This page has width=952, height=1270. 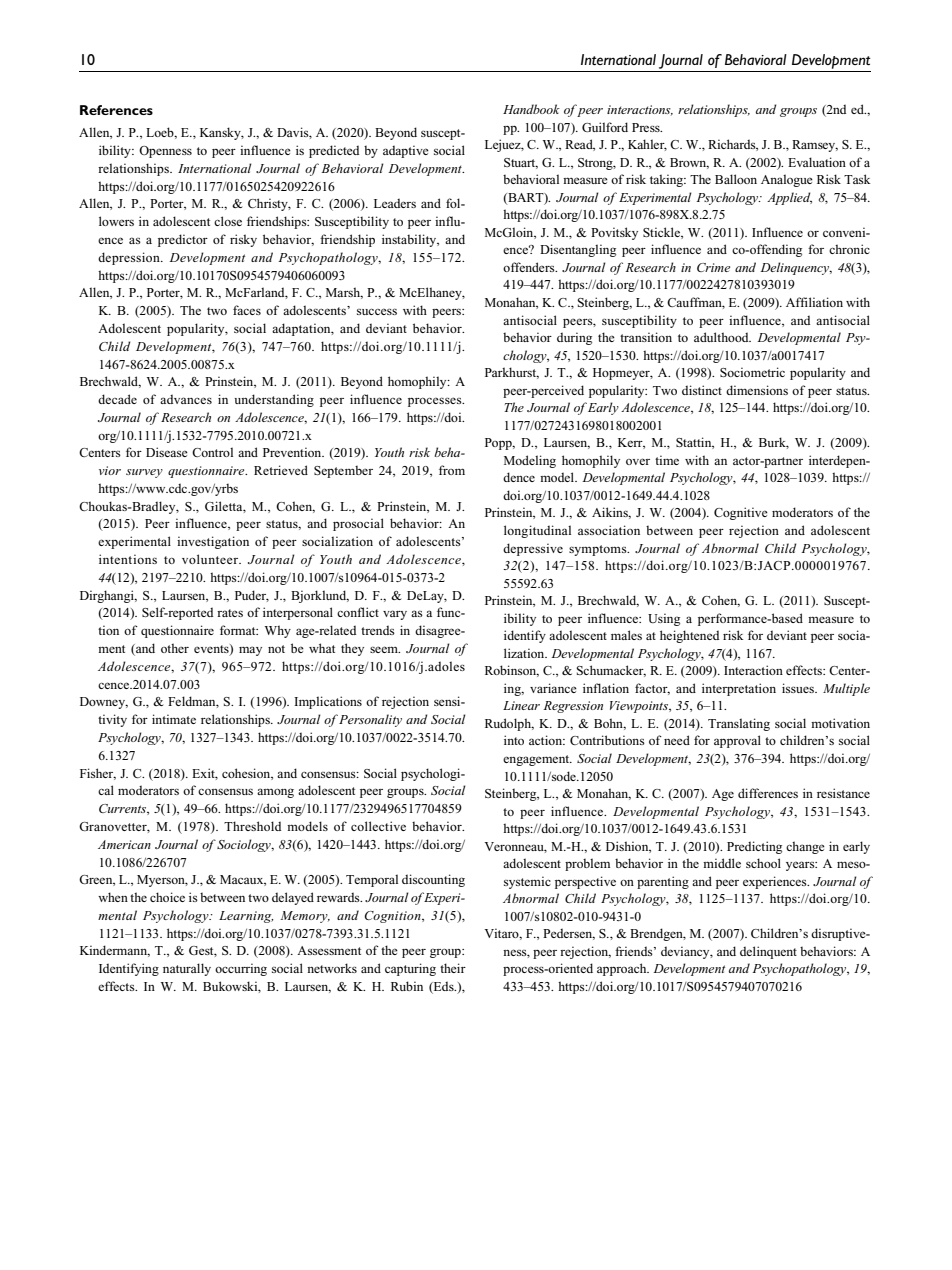 What do you see at coordinates (521, 163) in the page?
I see `Stuart` at bounding box center [521, 163].
